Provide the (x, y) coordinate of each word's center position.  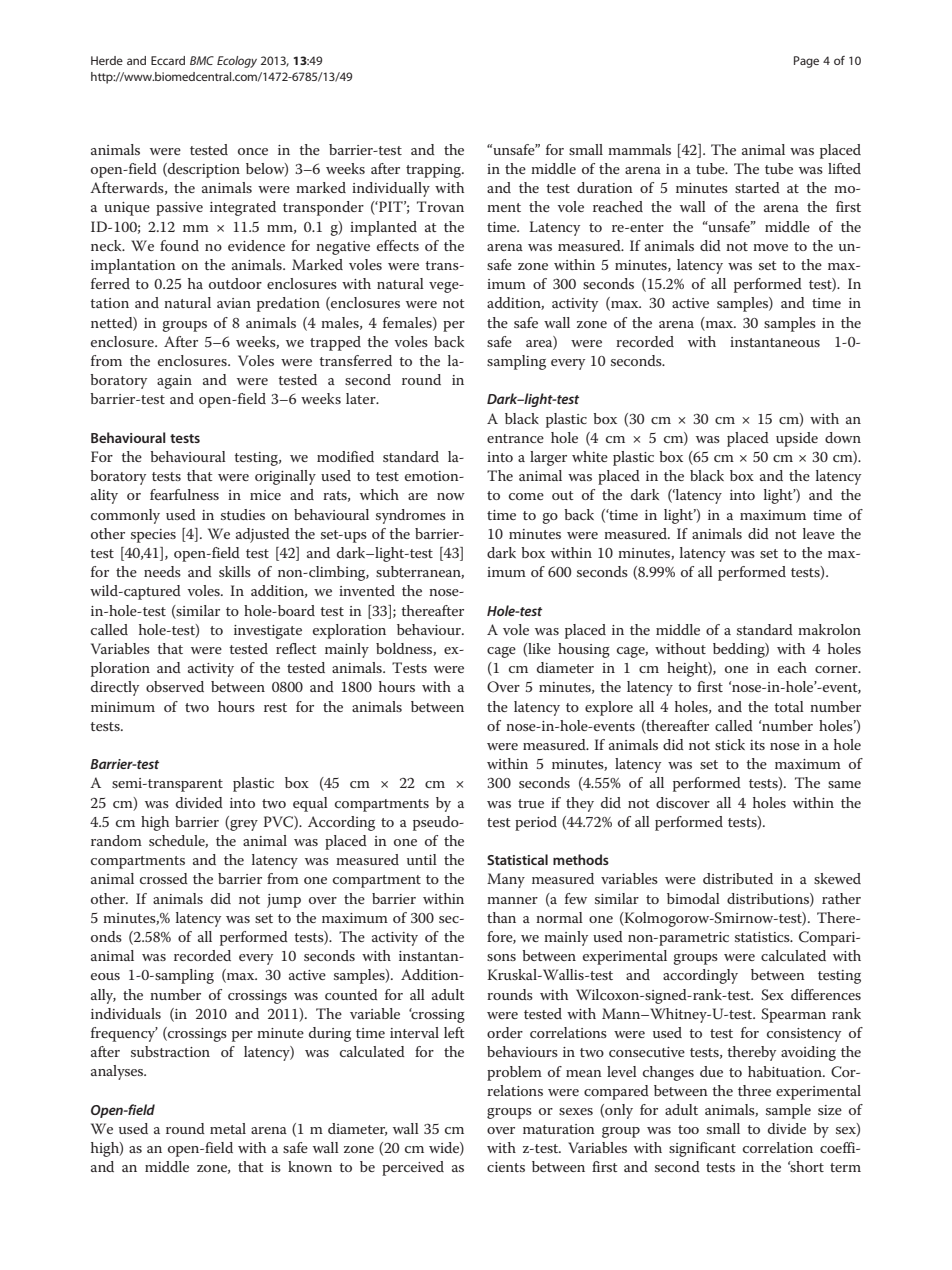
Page (806, 62)
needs (162, 571)
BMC (202, 60)
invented (367, 590)
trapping (435, 171)
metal (228, 1128)
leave (819, 533)
